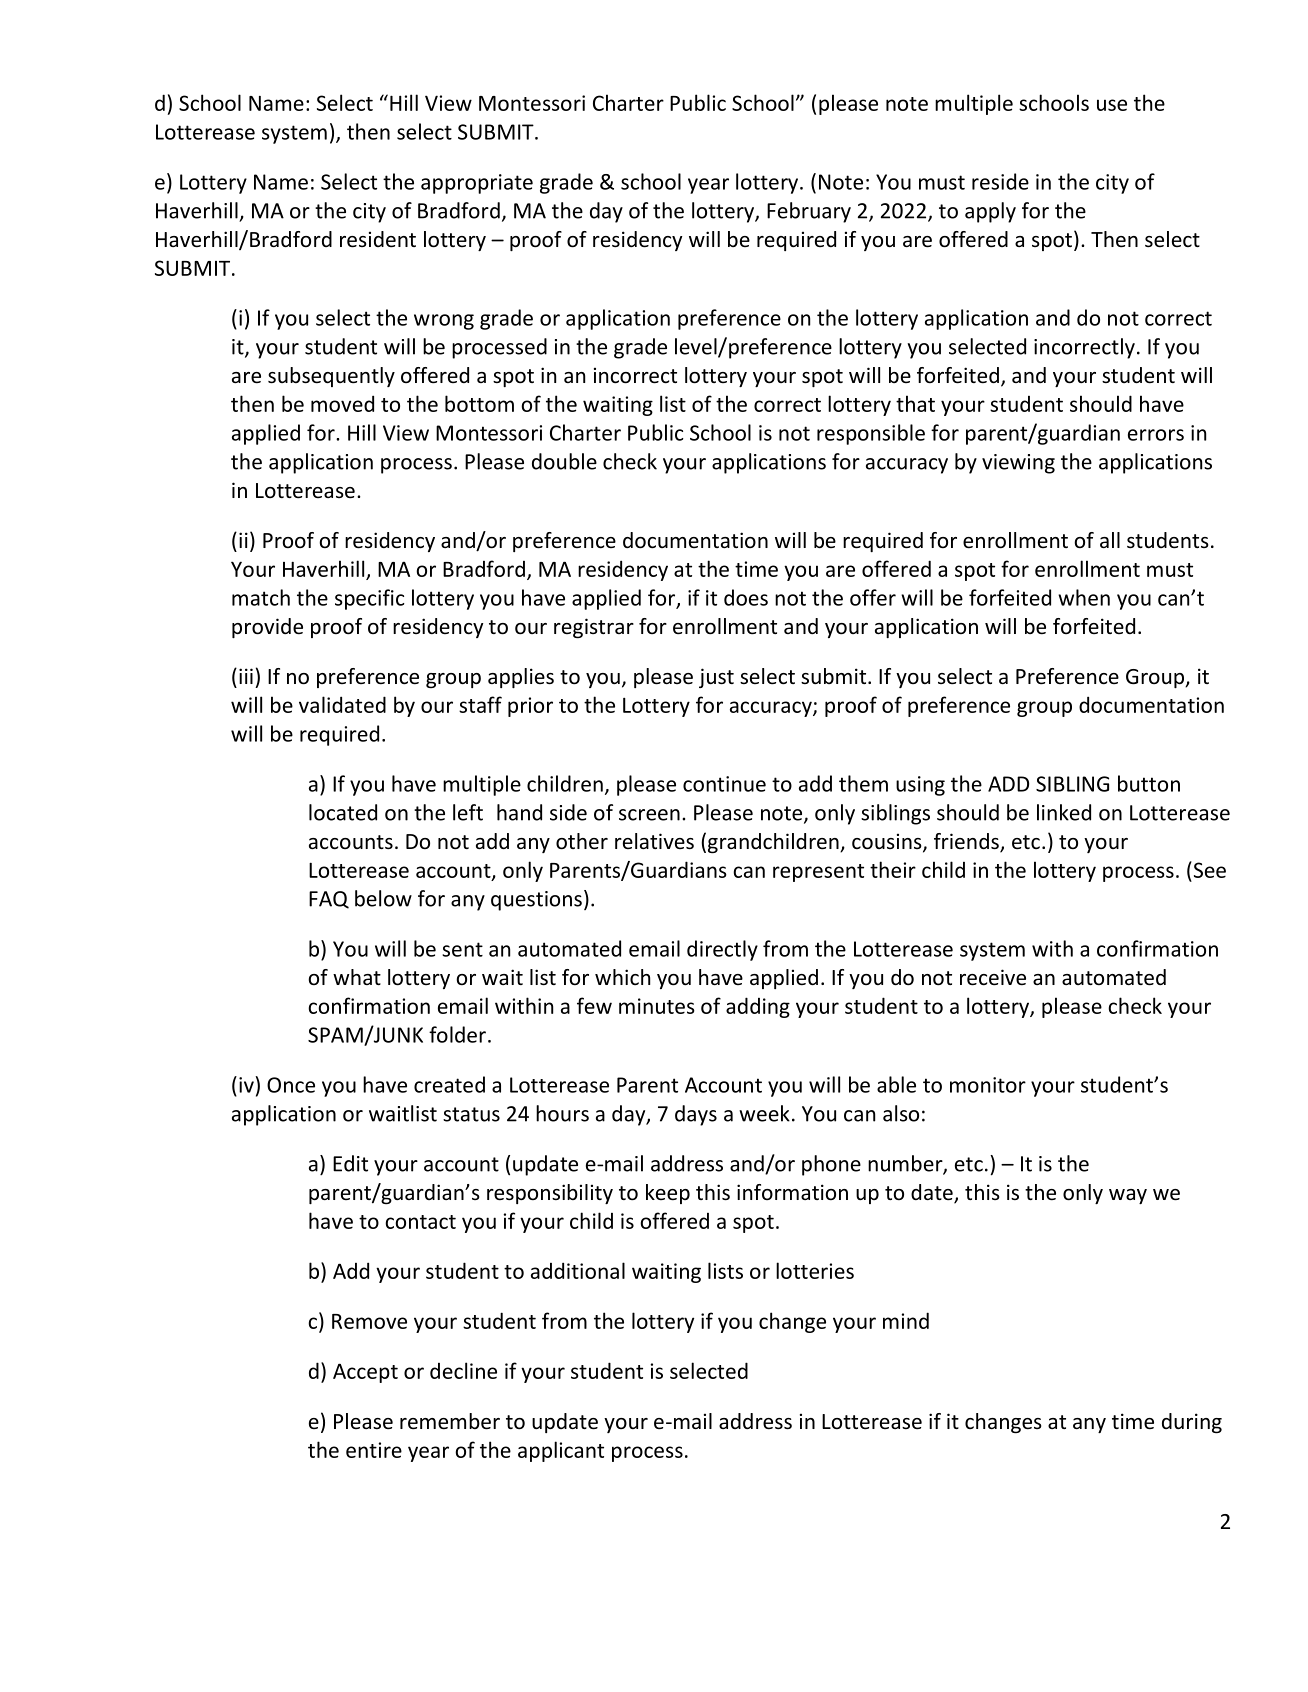 The image size is (1308, 1692). What do you see at coordinates (561, 1451) in the page?
I see `applicant` at bounding box center [561, 1451].
